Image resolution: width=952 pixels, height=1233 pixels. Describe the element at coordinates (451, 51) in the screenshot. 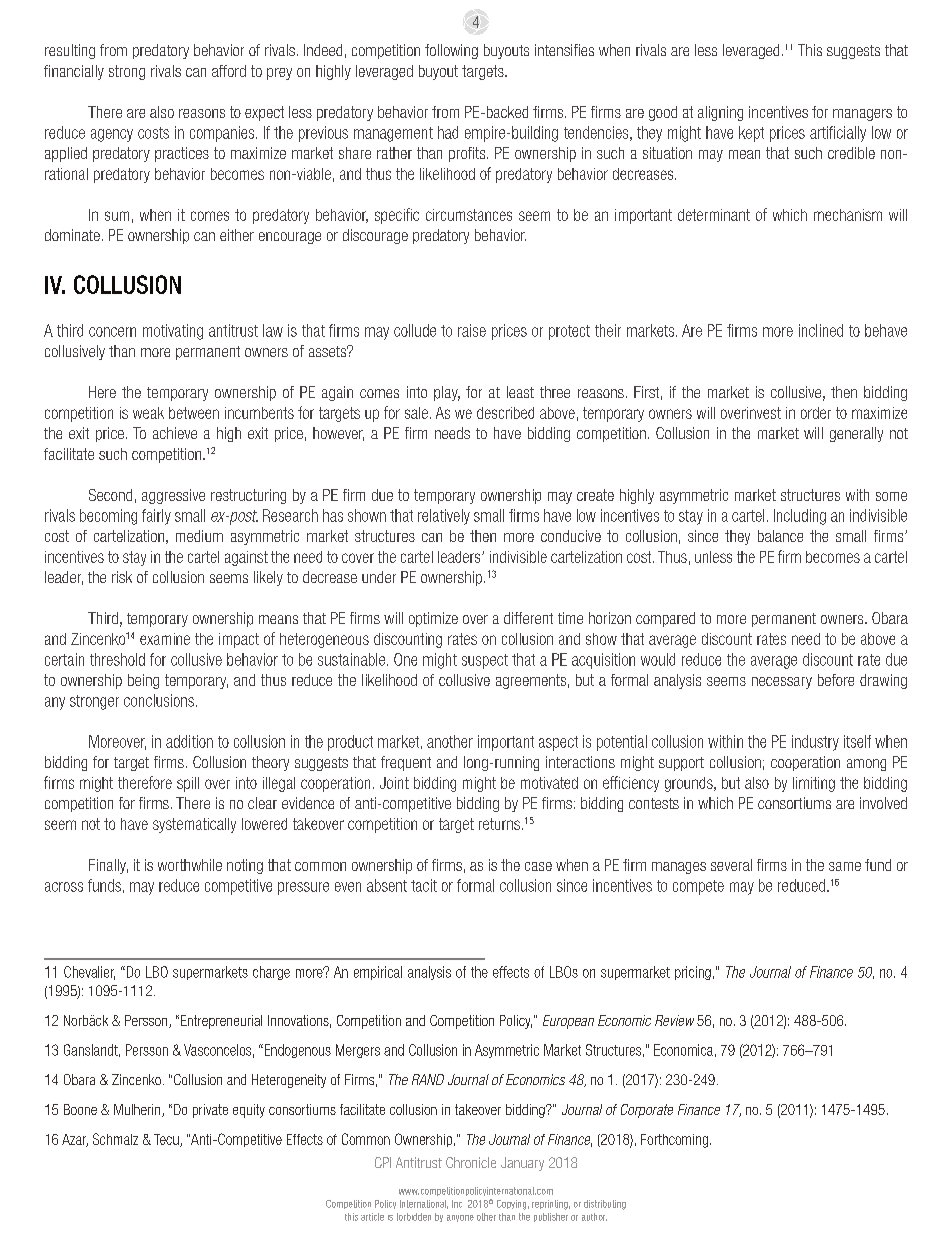

I see `following` at that location.
